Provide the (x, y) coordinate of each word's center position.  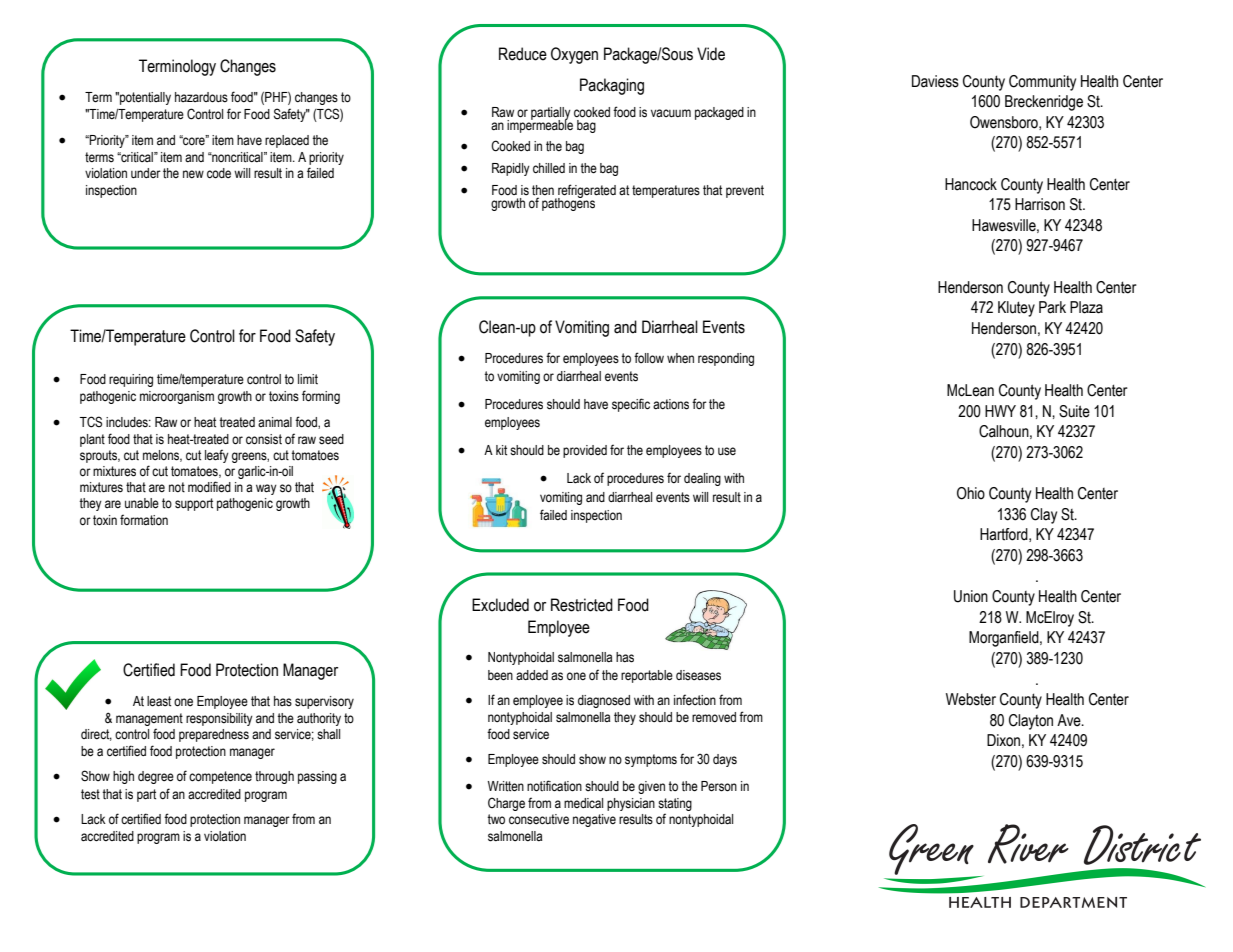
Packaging (612, 86)
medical (583, 803)
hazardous (201, 97)
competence (220, 777)
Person (719, 786)
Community (1042, 83)
